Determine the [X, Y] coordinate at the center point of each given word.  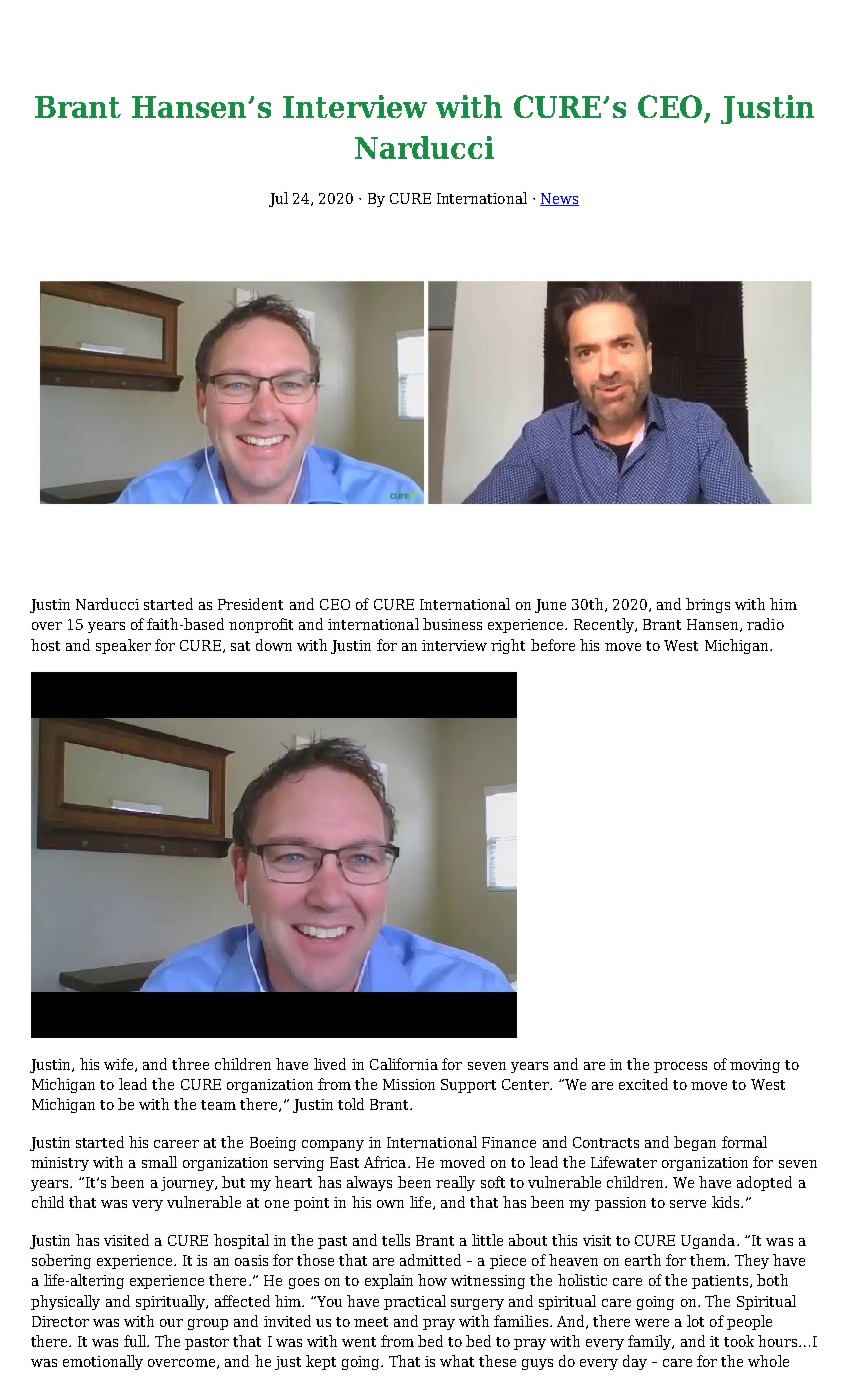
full [136, 1341]
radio [765, 624]
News [559, 199]
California [404, 1064]
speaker [123, 646]
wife [120, 1065]
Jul [278, 199]
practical [415, 1302]
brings [708, 605]
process [680, 1067]
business [452, 624]
